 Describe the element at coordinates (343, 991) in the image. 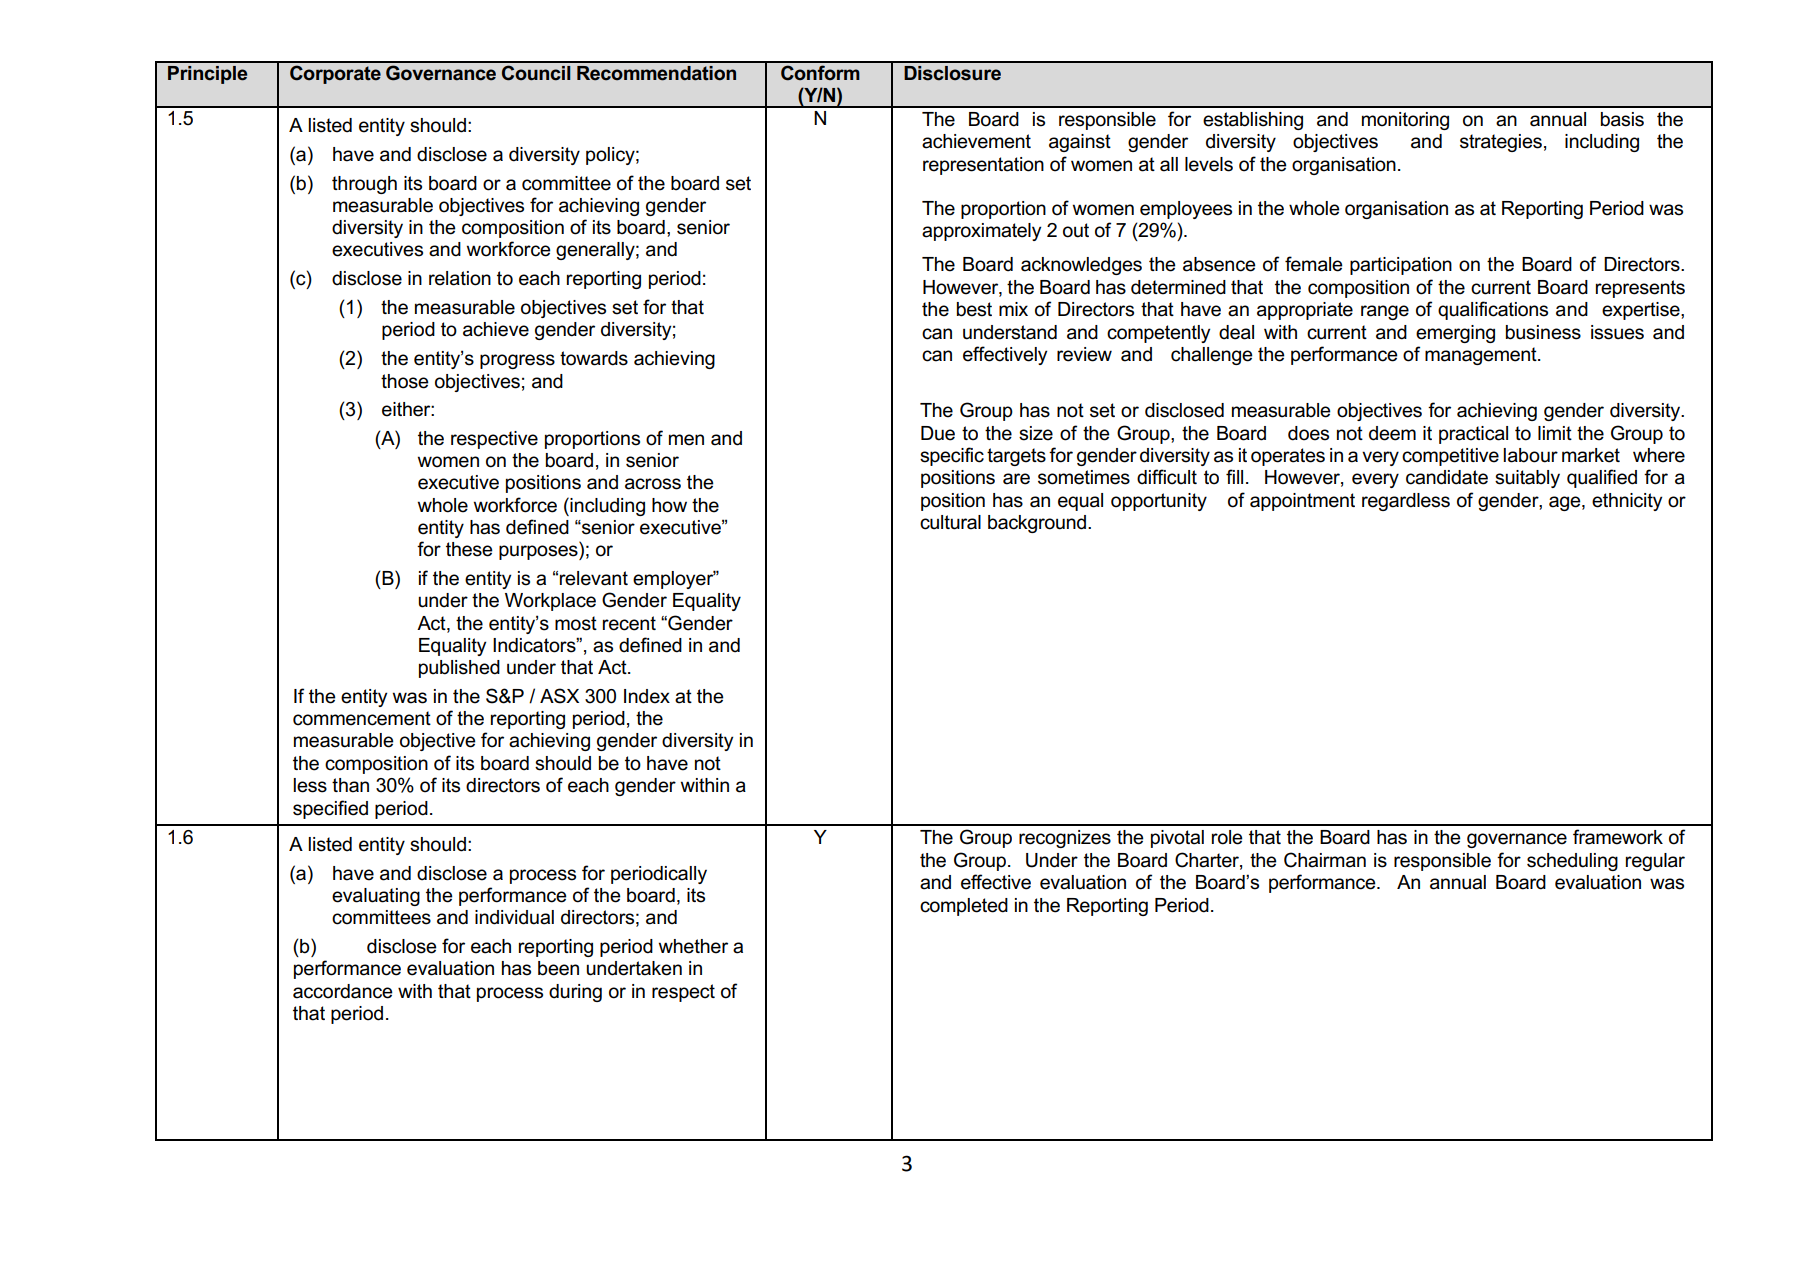

I see `accordance` at that location.
